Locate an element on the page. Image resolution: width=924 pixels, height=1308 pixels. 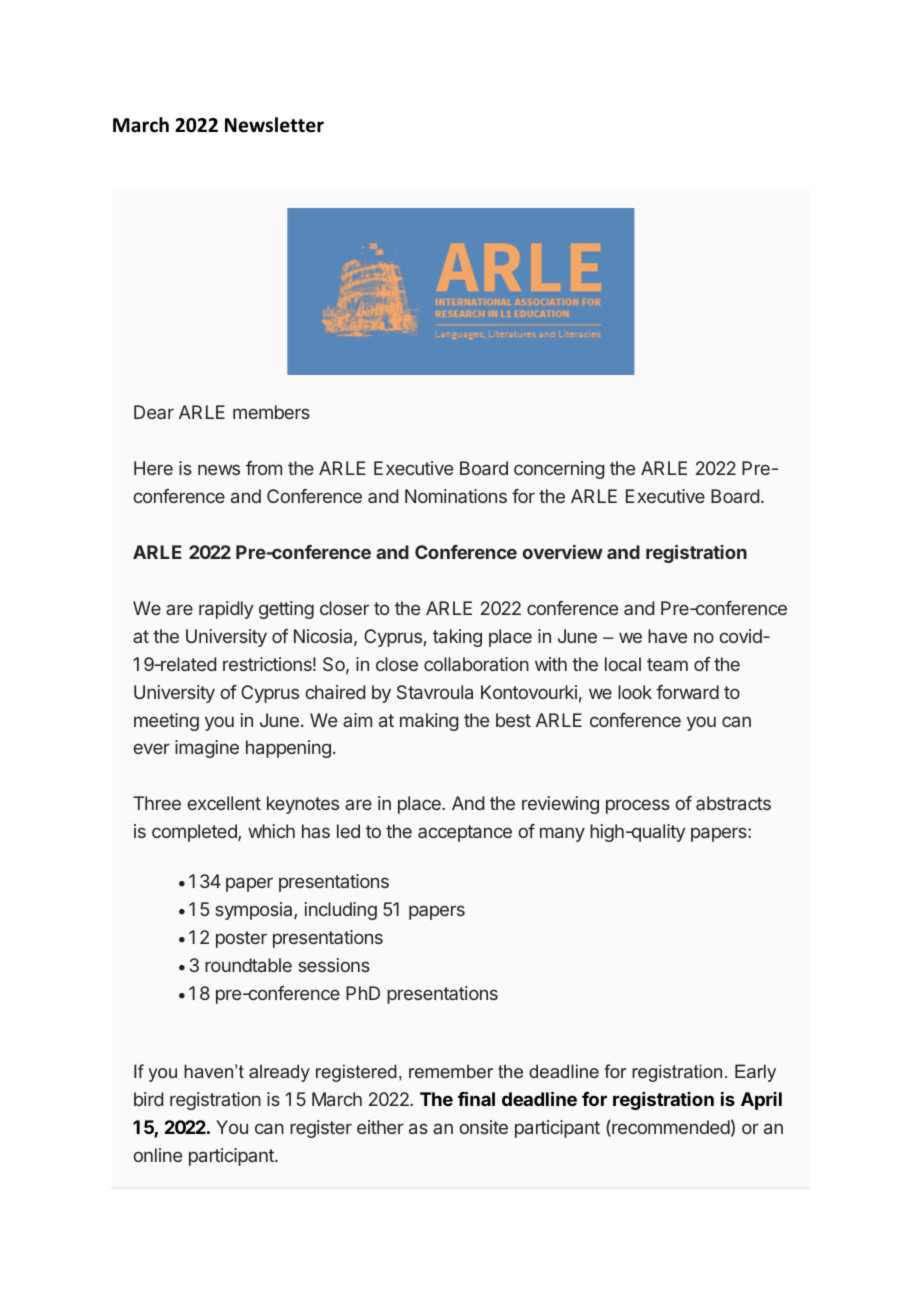
team is located at coordinates (667, 664).
